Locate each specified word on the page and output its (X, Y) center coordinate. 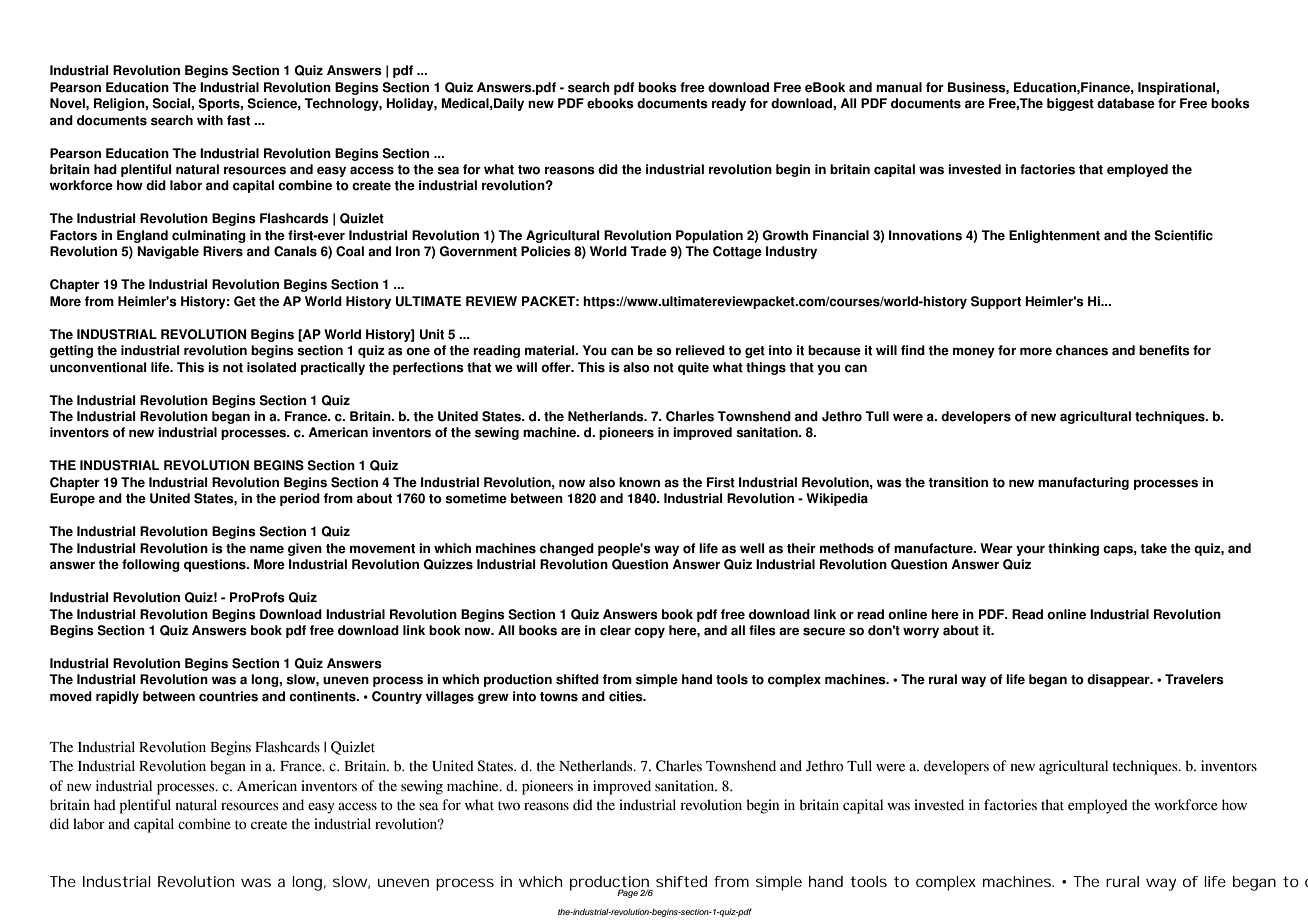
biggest (1070, 104)
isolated (271, 367)
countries (228, 696)
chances (1082, 350)
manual (899, 87)
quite (693, 368)
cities (627, 696)
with (210, 120)
